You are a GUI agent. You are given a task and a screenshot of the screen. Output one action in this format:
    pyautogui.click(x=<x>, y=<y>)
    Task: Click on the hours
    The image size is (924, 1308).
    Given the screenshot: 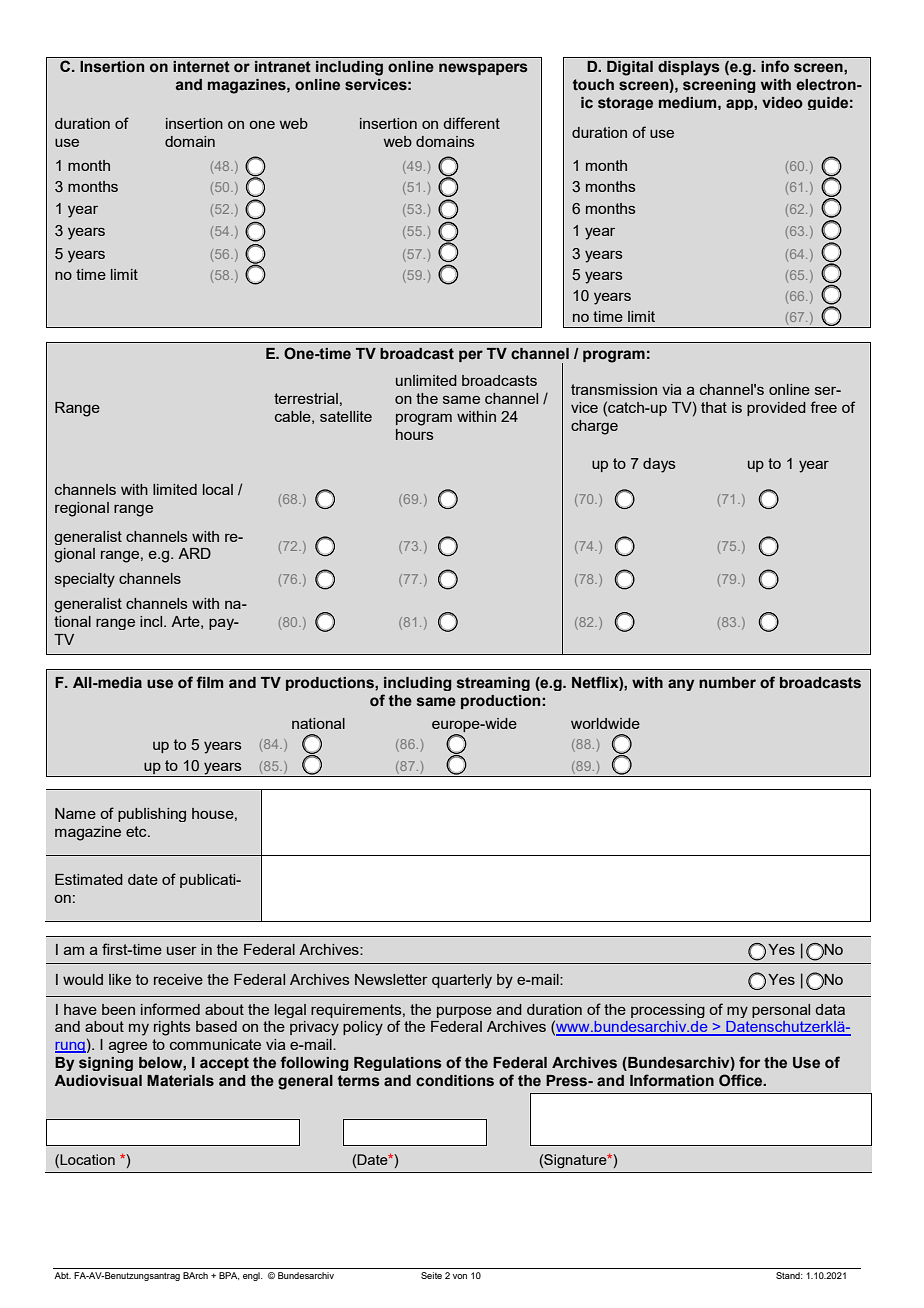 What is the action you would take?
    pyautogui.click(x=414, y=434)
